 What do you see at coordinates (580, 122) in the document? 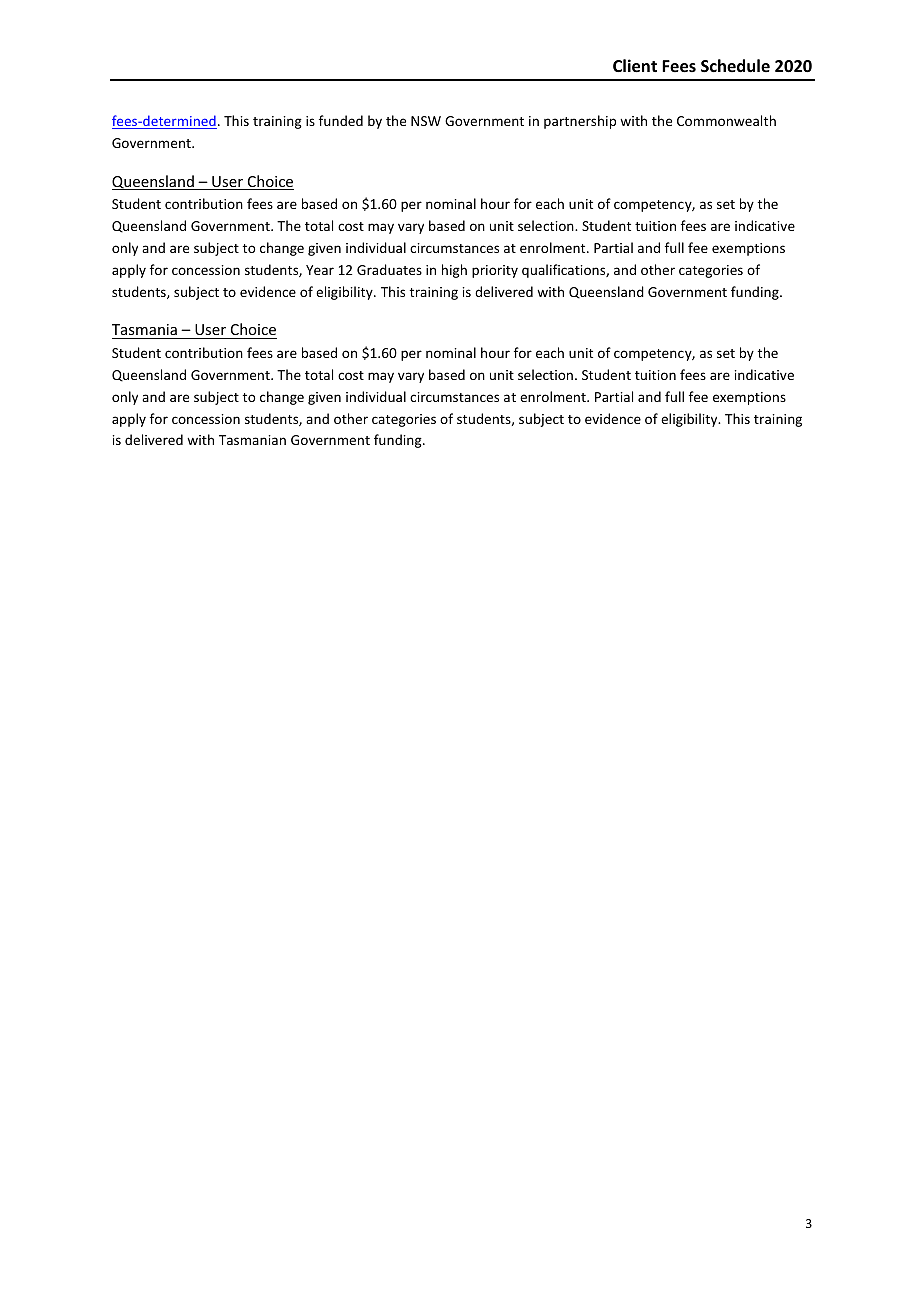
I see `partnership` at bounding box center [580, 122].
